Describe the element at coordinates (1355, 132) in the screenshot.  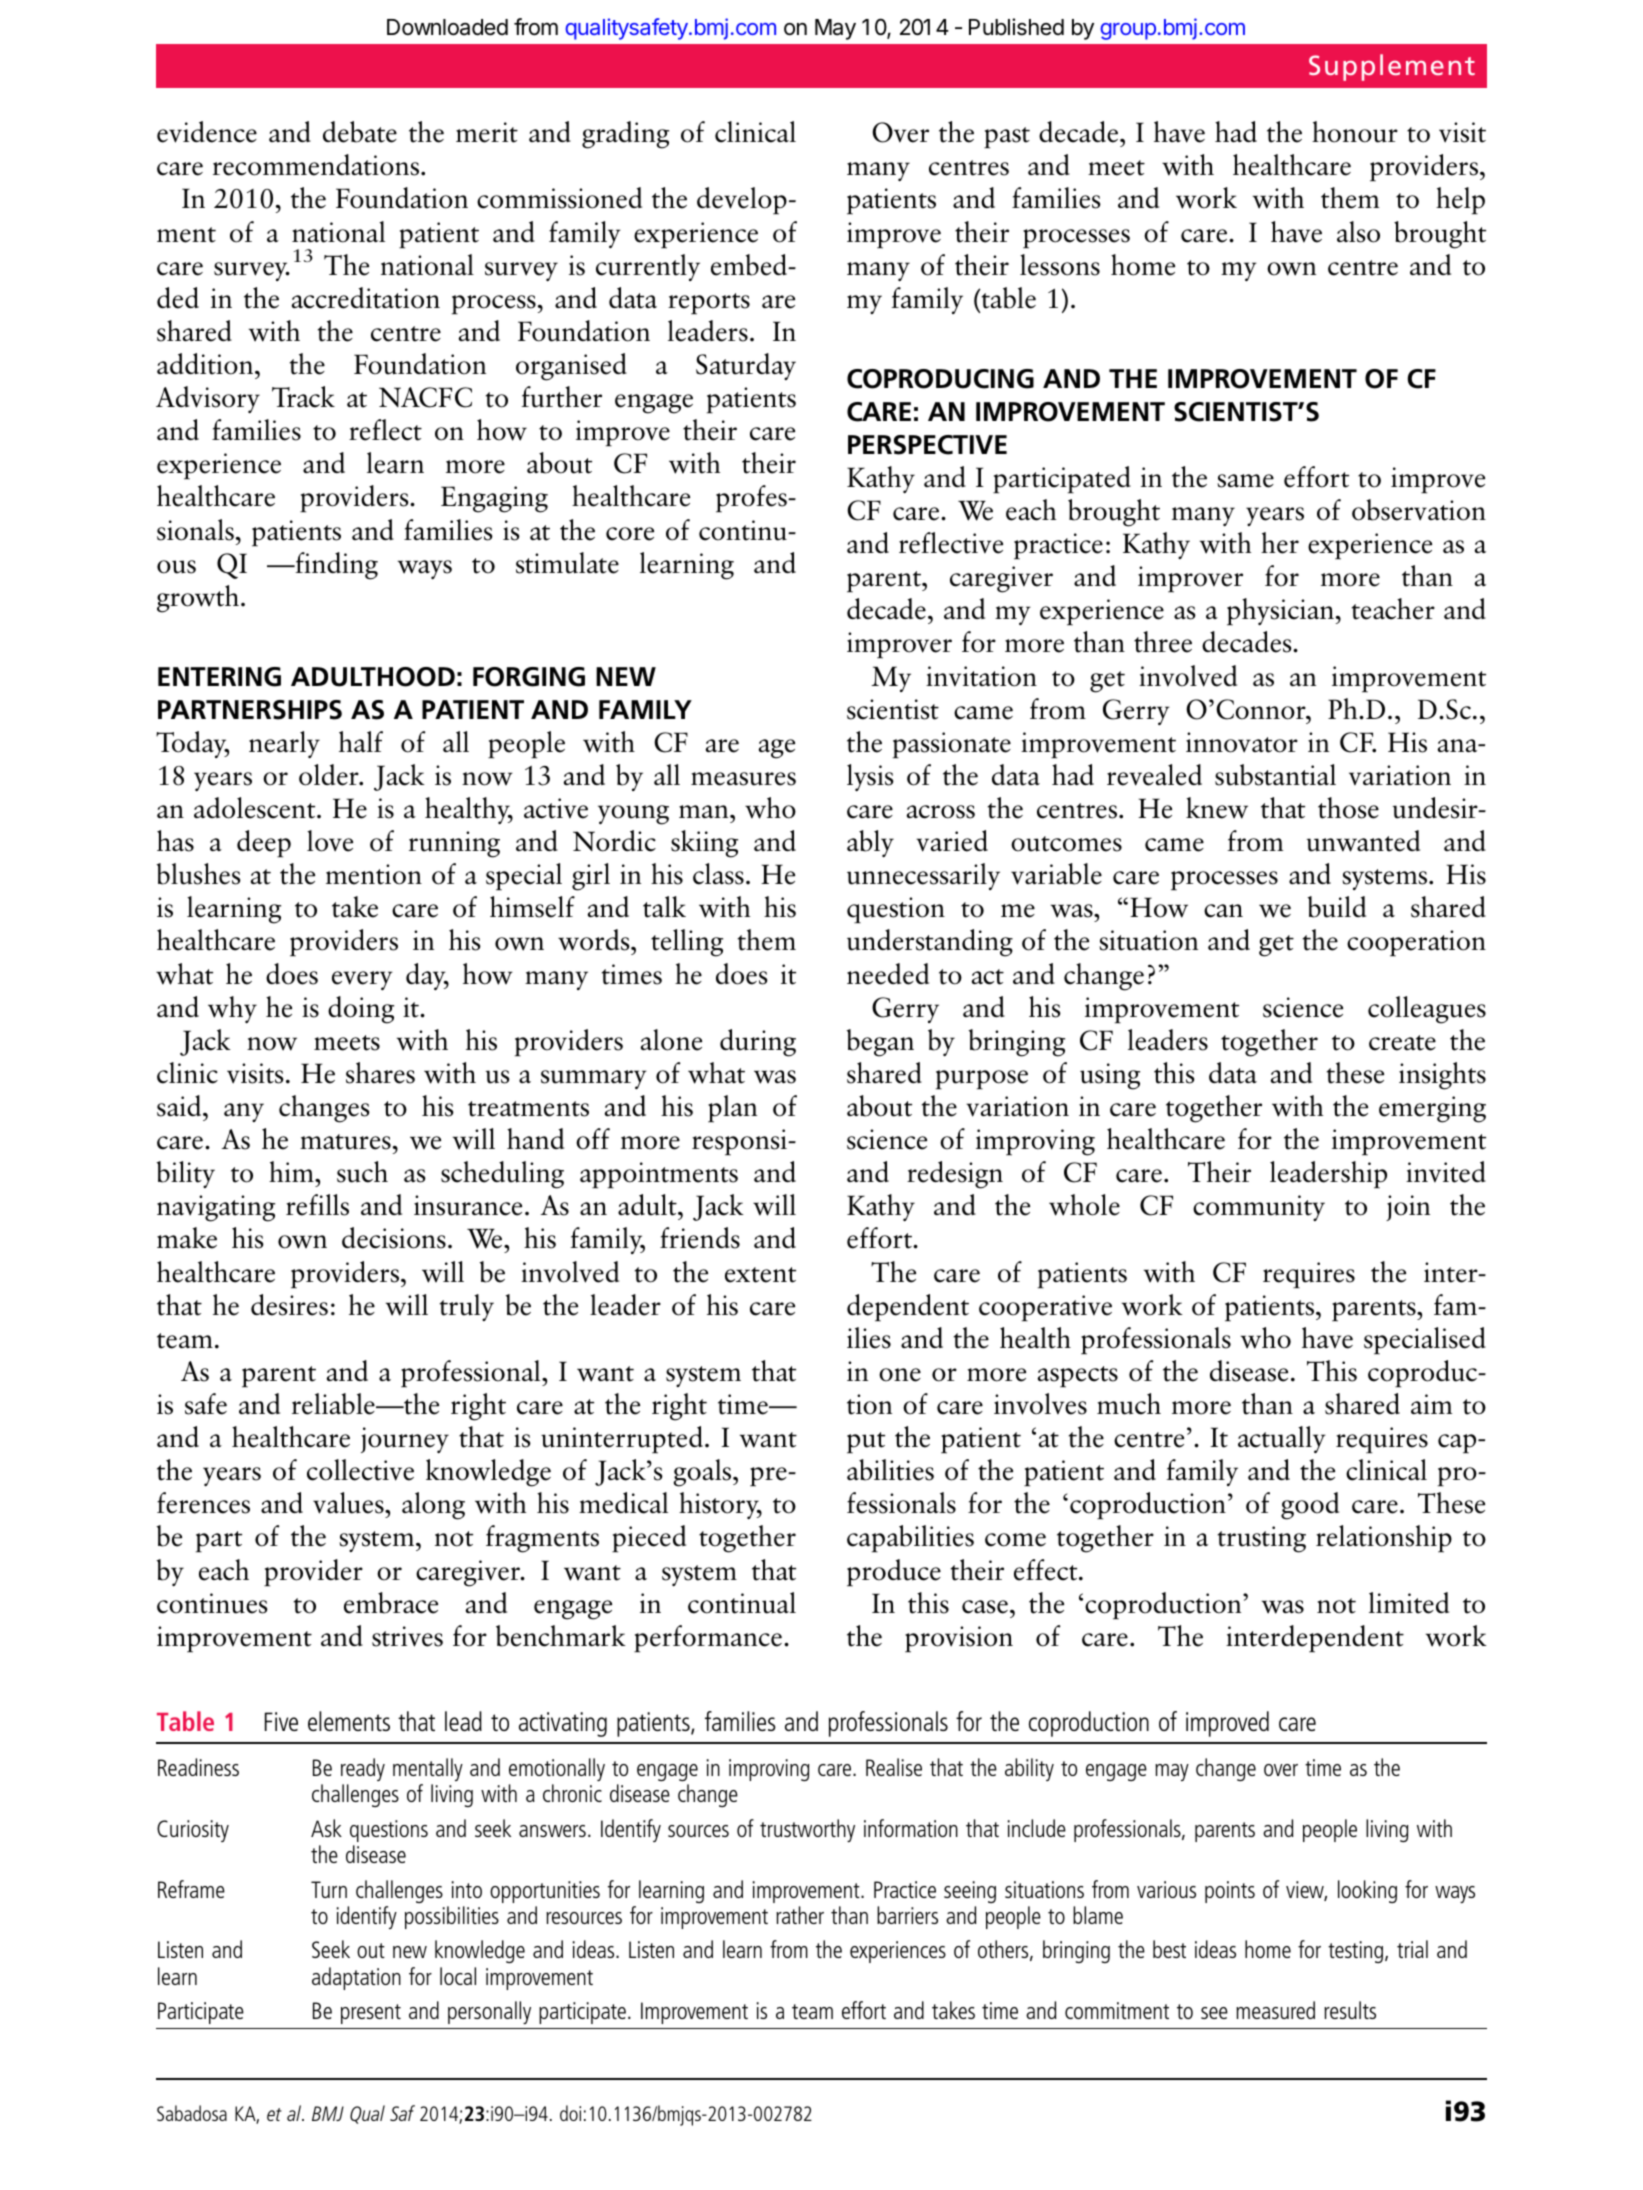
I see `honour` at that location.
